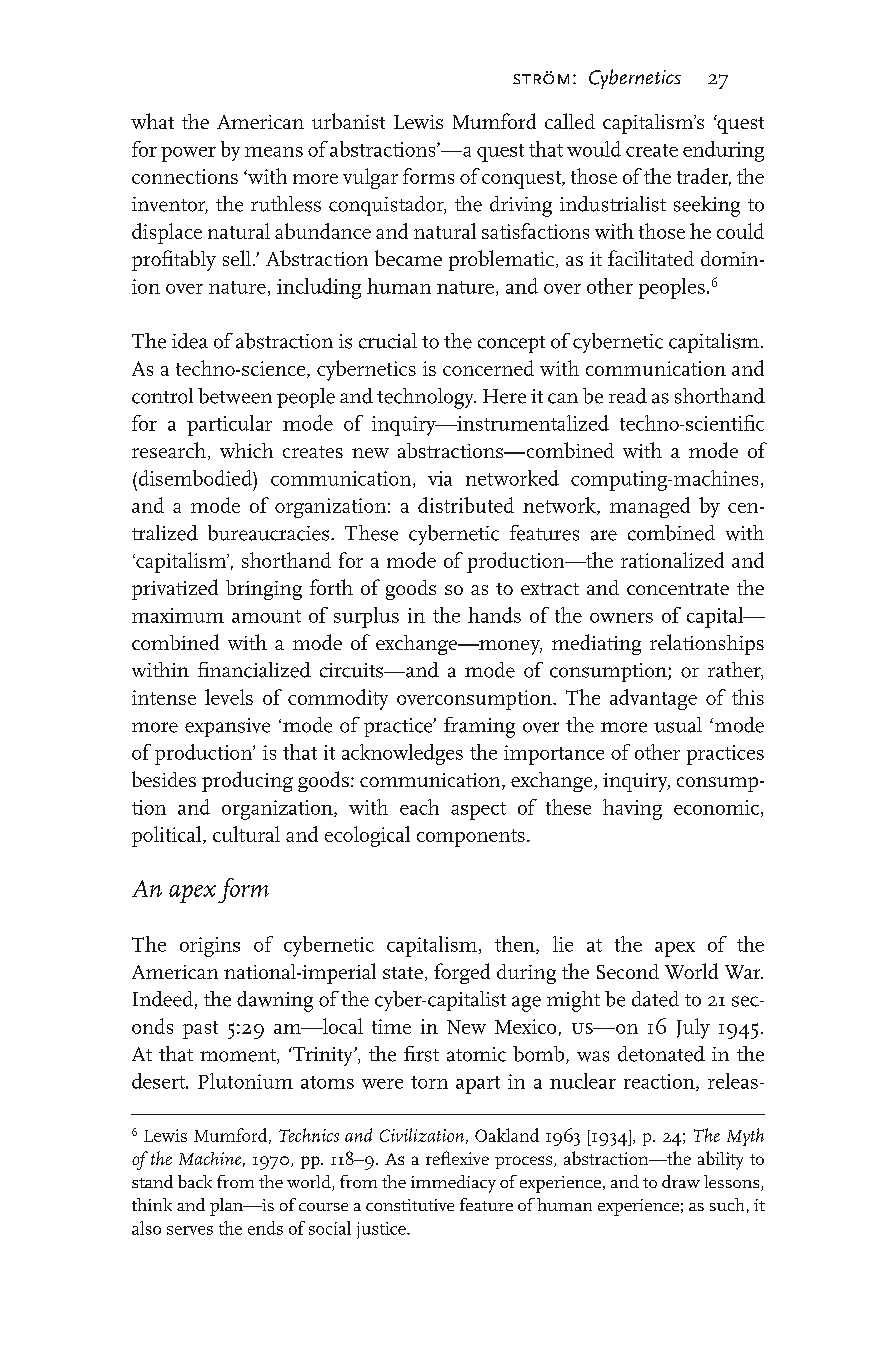  I want to click on read, so click(628, 396).
